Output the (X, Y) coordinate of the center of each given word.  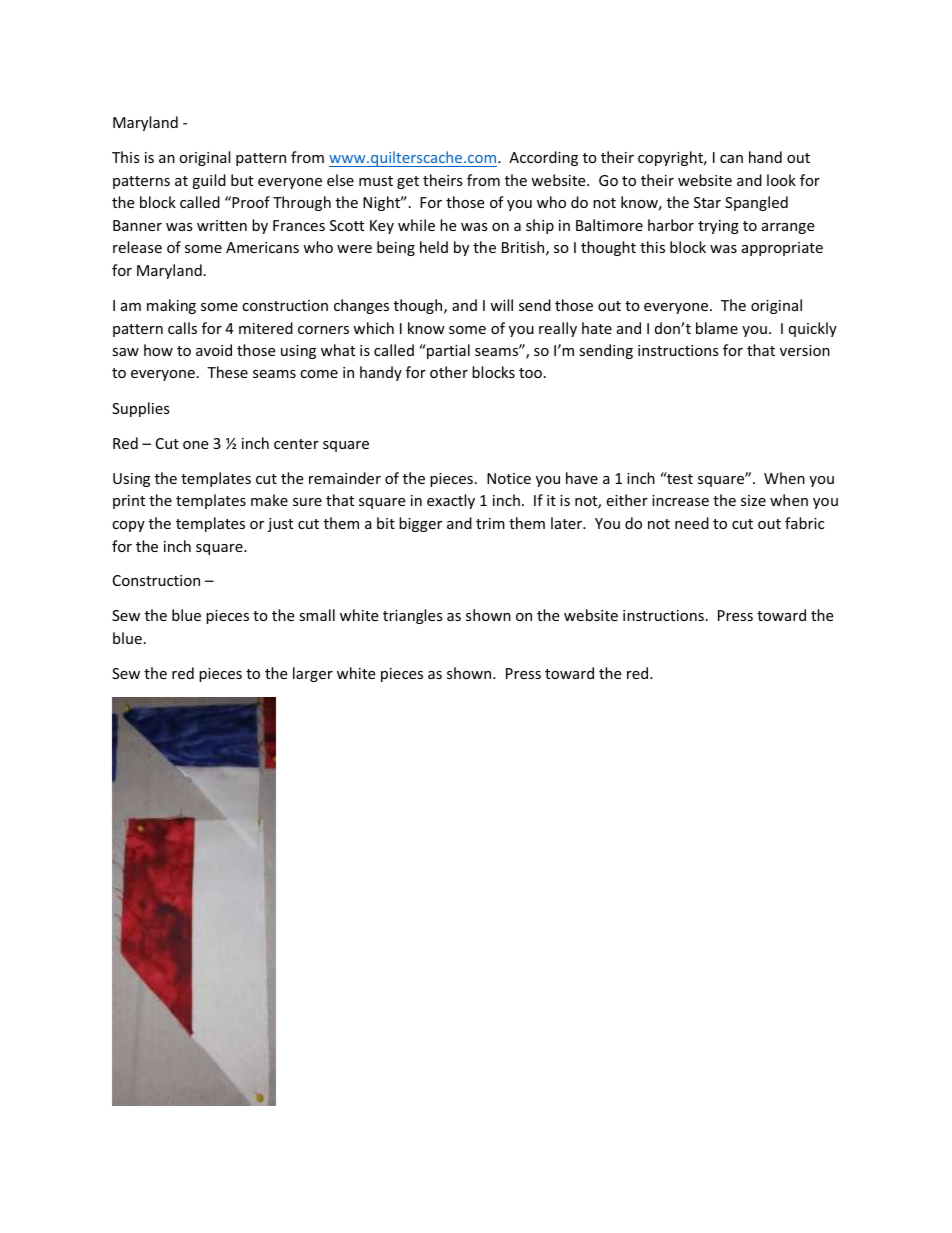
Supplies (141, 409)
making (171, 306)
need (692, 523)
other (449, 372)
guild (209, 181)
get (408, 182)
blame (717, 328)
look (781, 180)
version (805, 350)
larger (313, 674)
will (501, 305)
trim (490, 523)
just (280, 525)
